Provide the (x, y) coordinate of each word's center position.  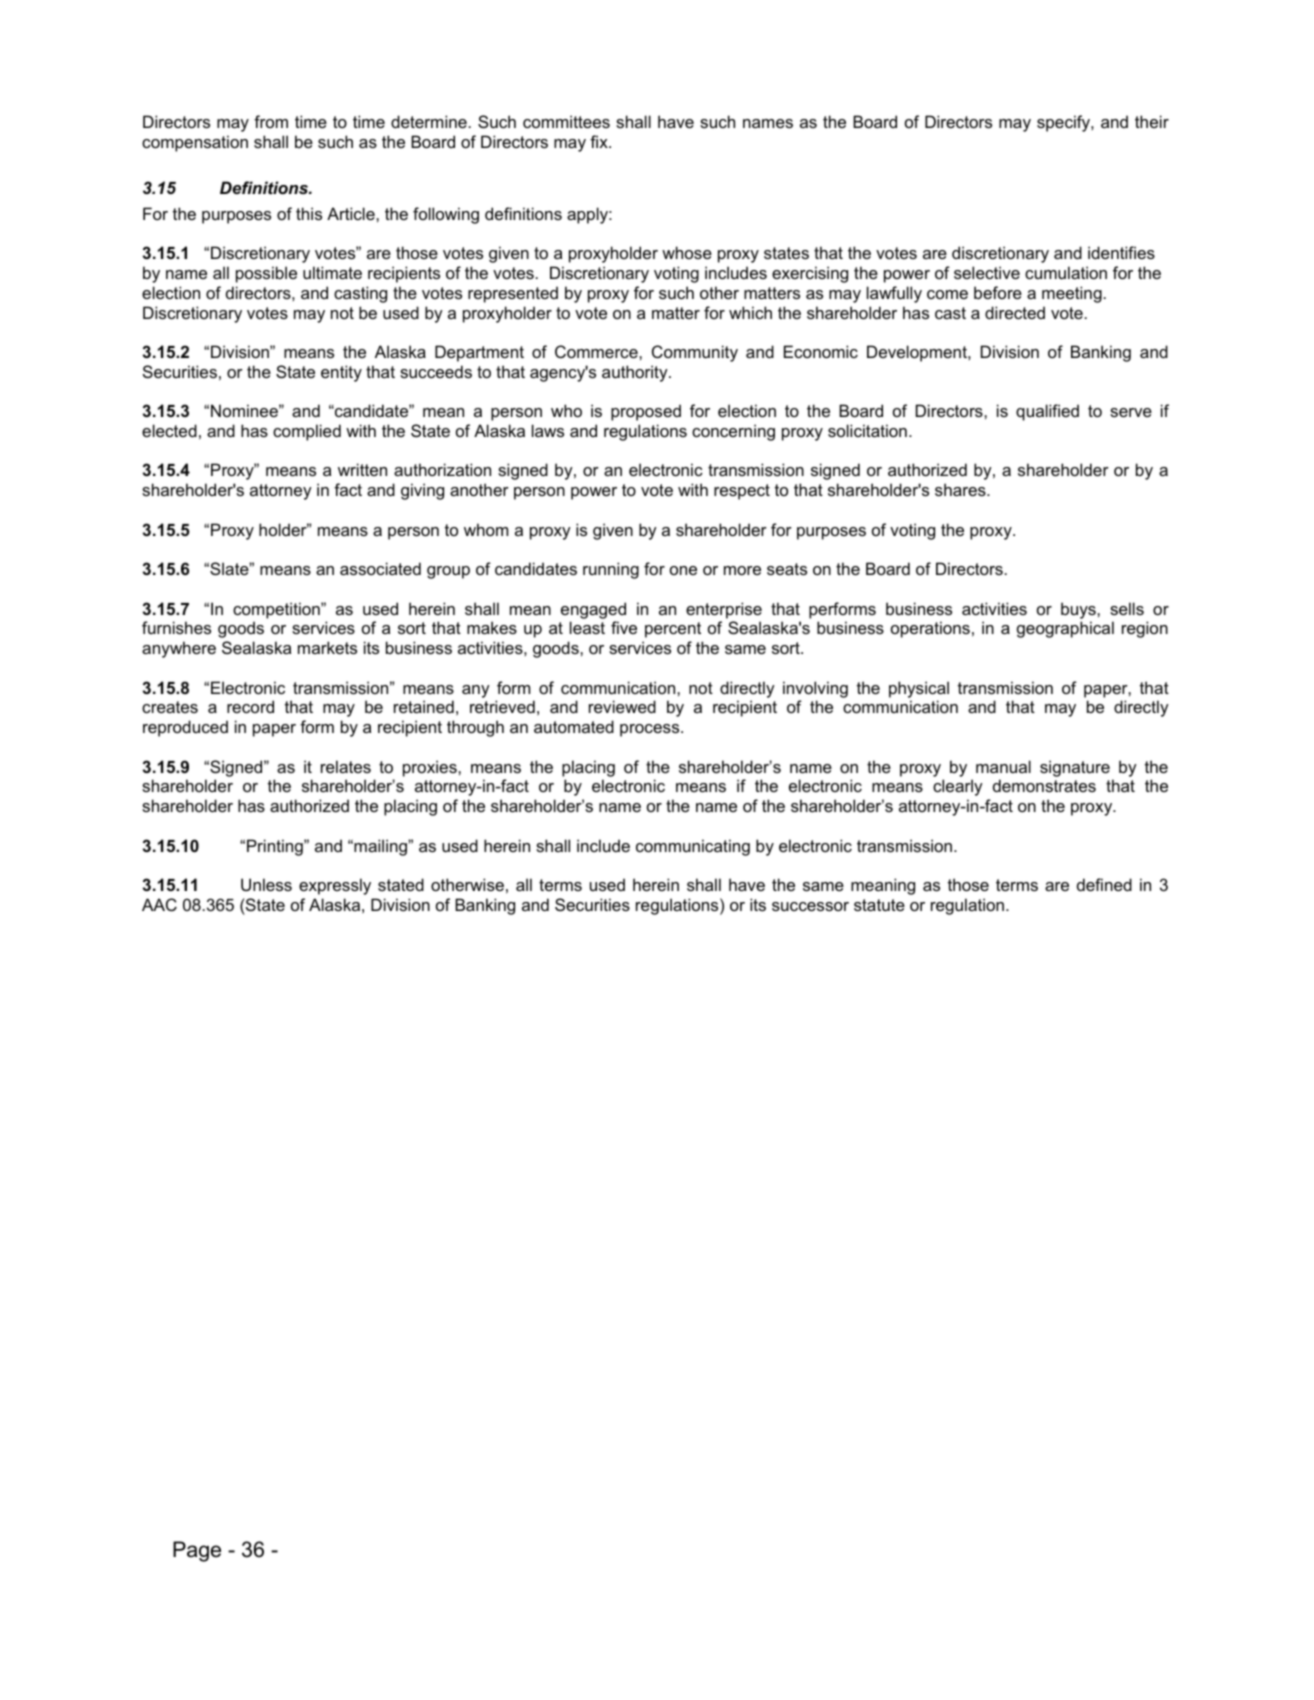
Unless (266, 884)
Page (197, 1551)
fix (600, 141)
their (1152, 121)
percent (673, 630)
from (271, 121)
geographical (1065, 629)
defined (1104, 884)
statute (879, 905)
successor (810, 906)
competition (277, 610)
